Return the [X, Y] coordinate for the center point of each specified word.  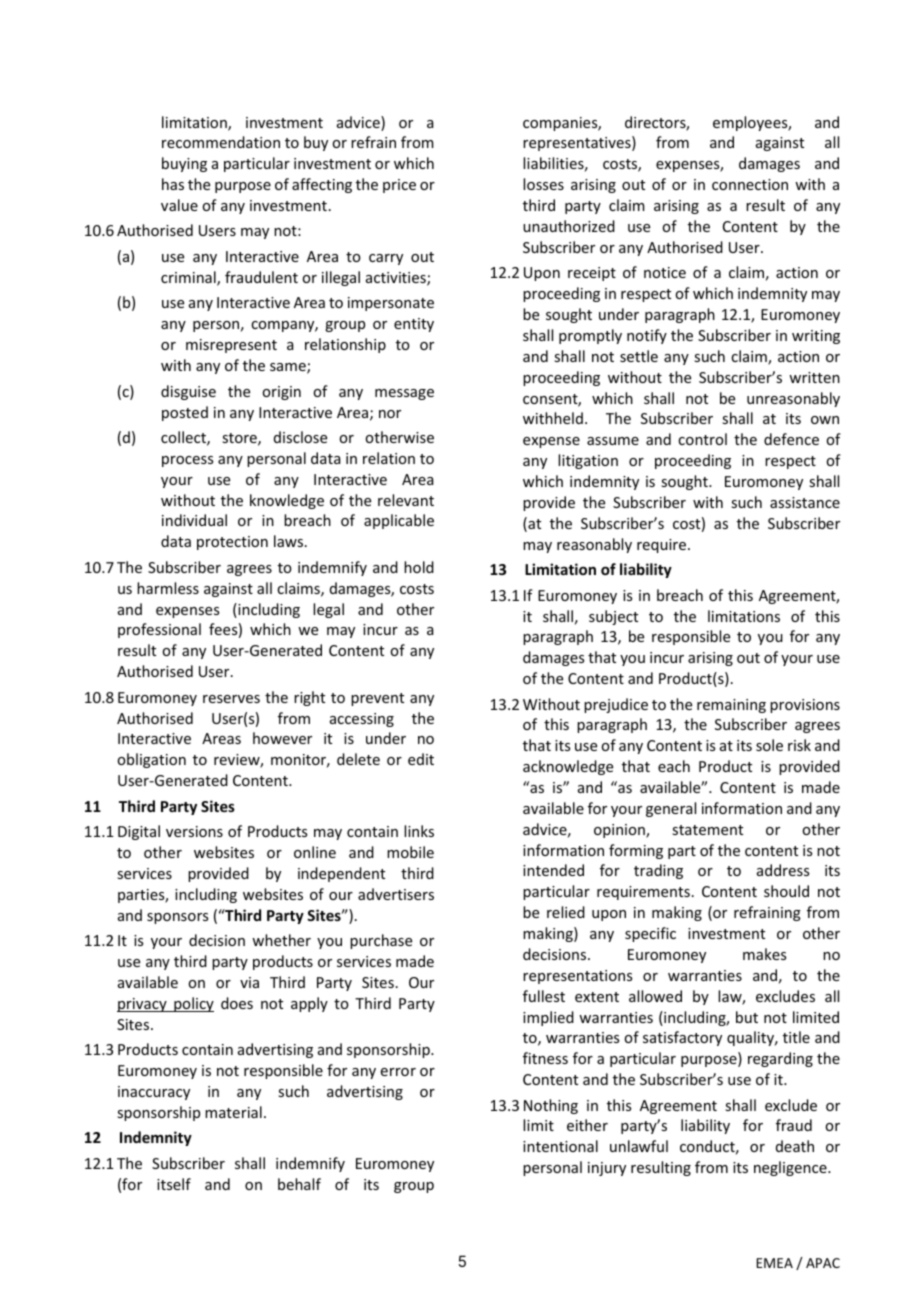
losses [543, 184]
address [783, 870]
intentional [560, 1146]
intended [553, 870]
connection [750, 184]
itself [174, 1184]
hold [419, 567]
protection [232, 543]
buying [184, 164]
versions [194, 831]
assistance [805, 502]
